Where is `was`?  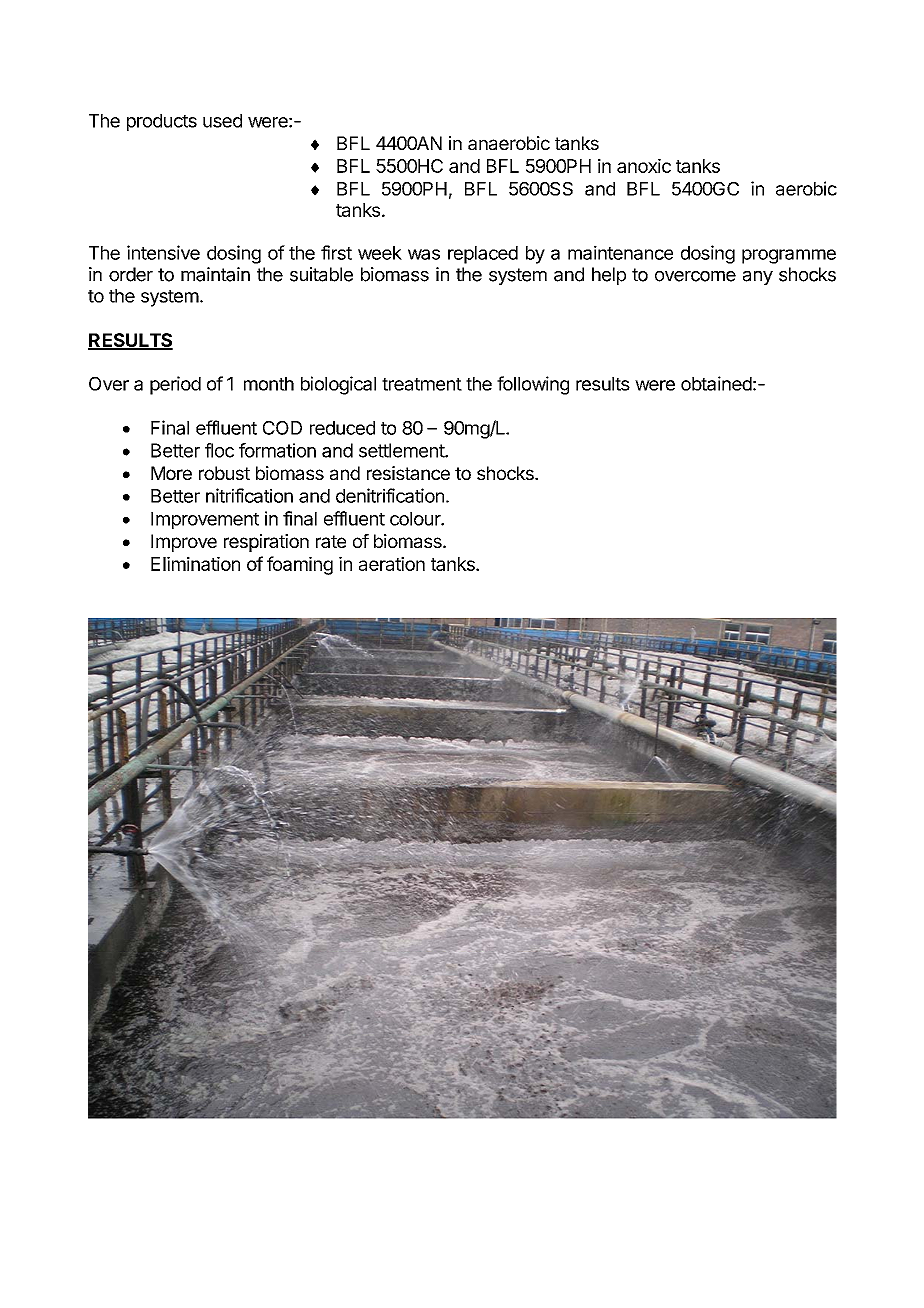
was is located at coordinates (424, 254).
